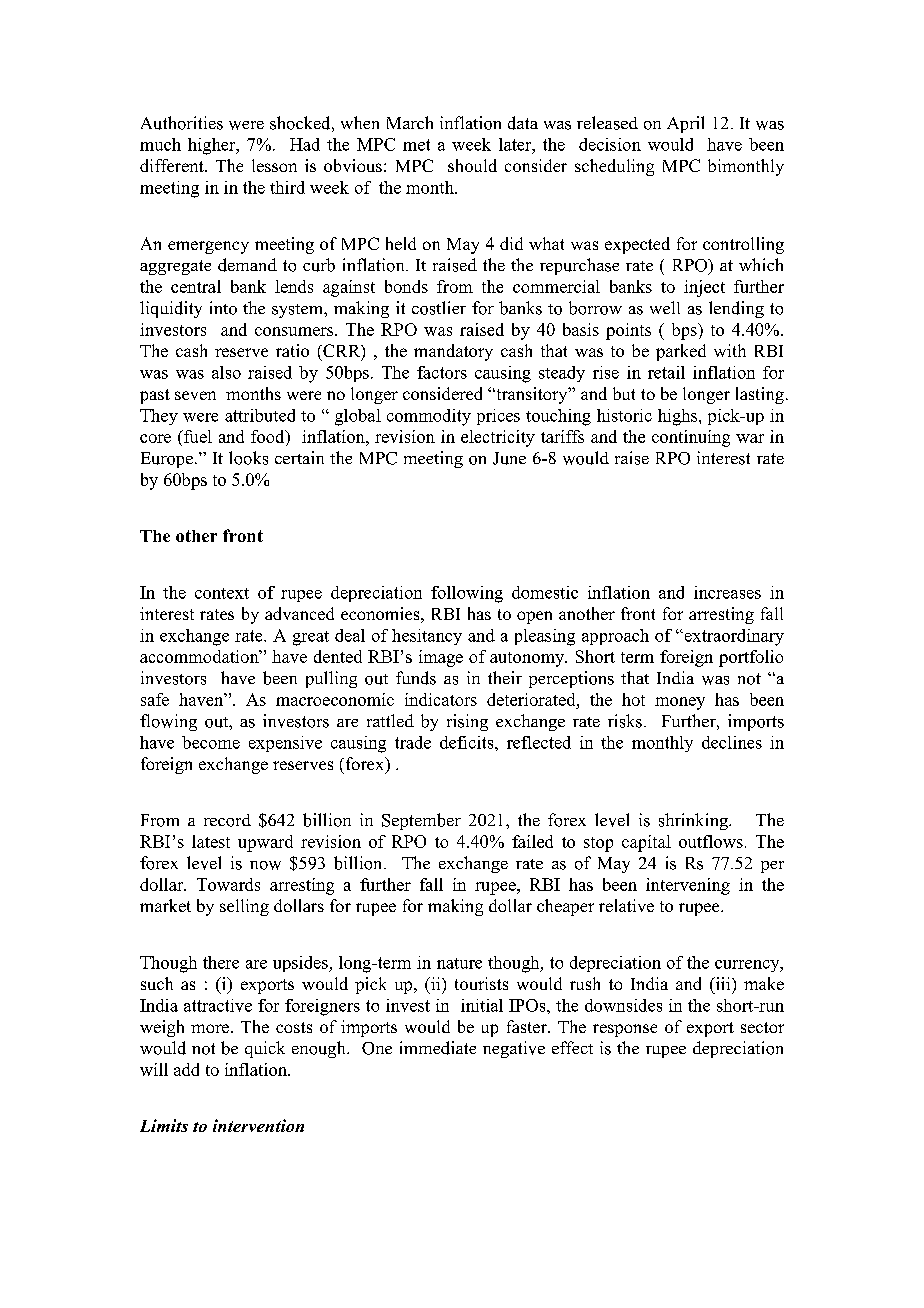 Image resolution: width=924 pixels, height=1308 pixels. Describe the element at coordinates (685, 124) in the screenshot. I see `April` at that location.
